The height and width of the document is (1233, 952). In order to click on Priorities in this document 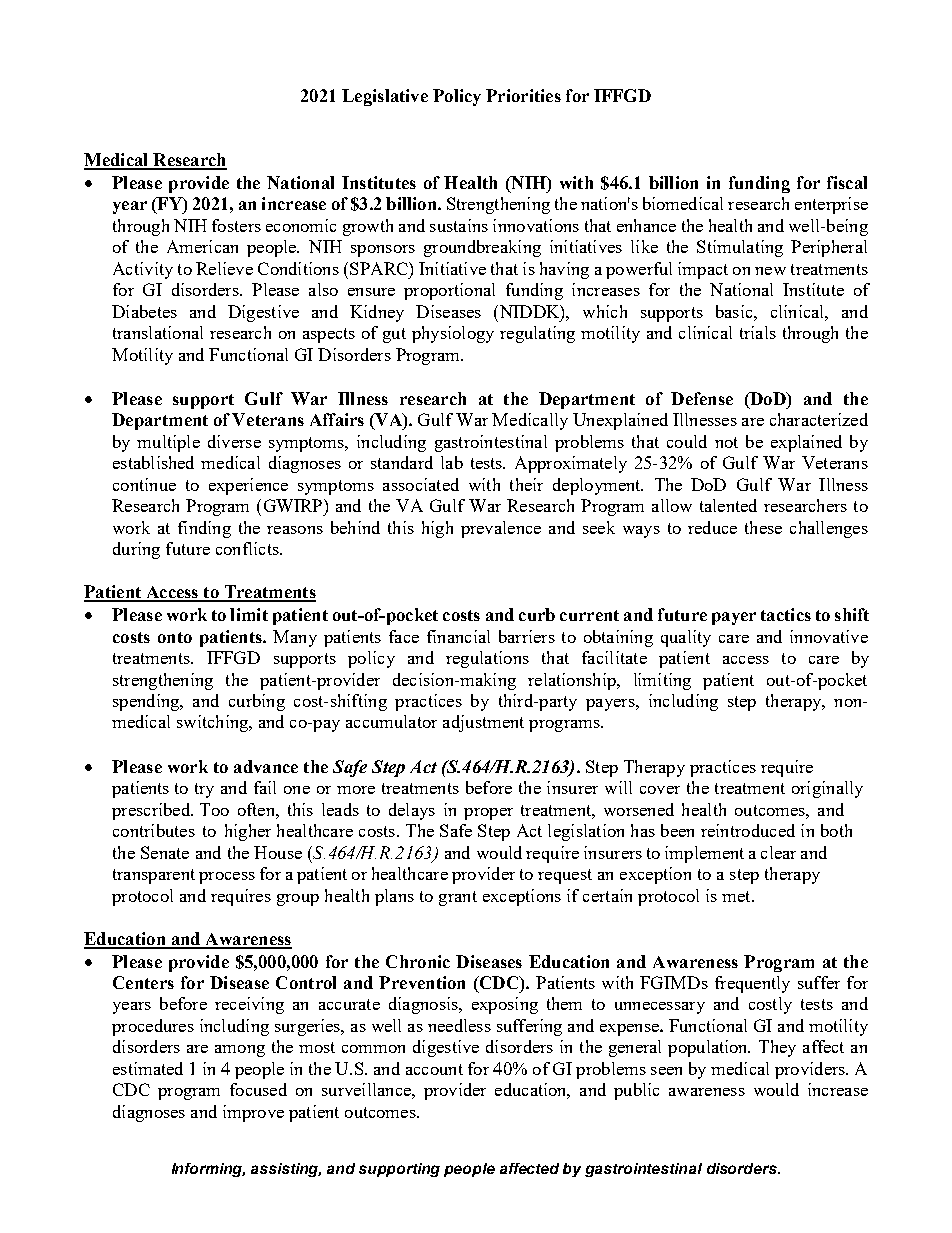, I will do `click(523, 95)`.
